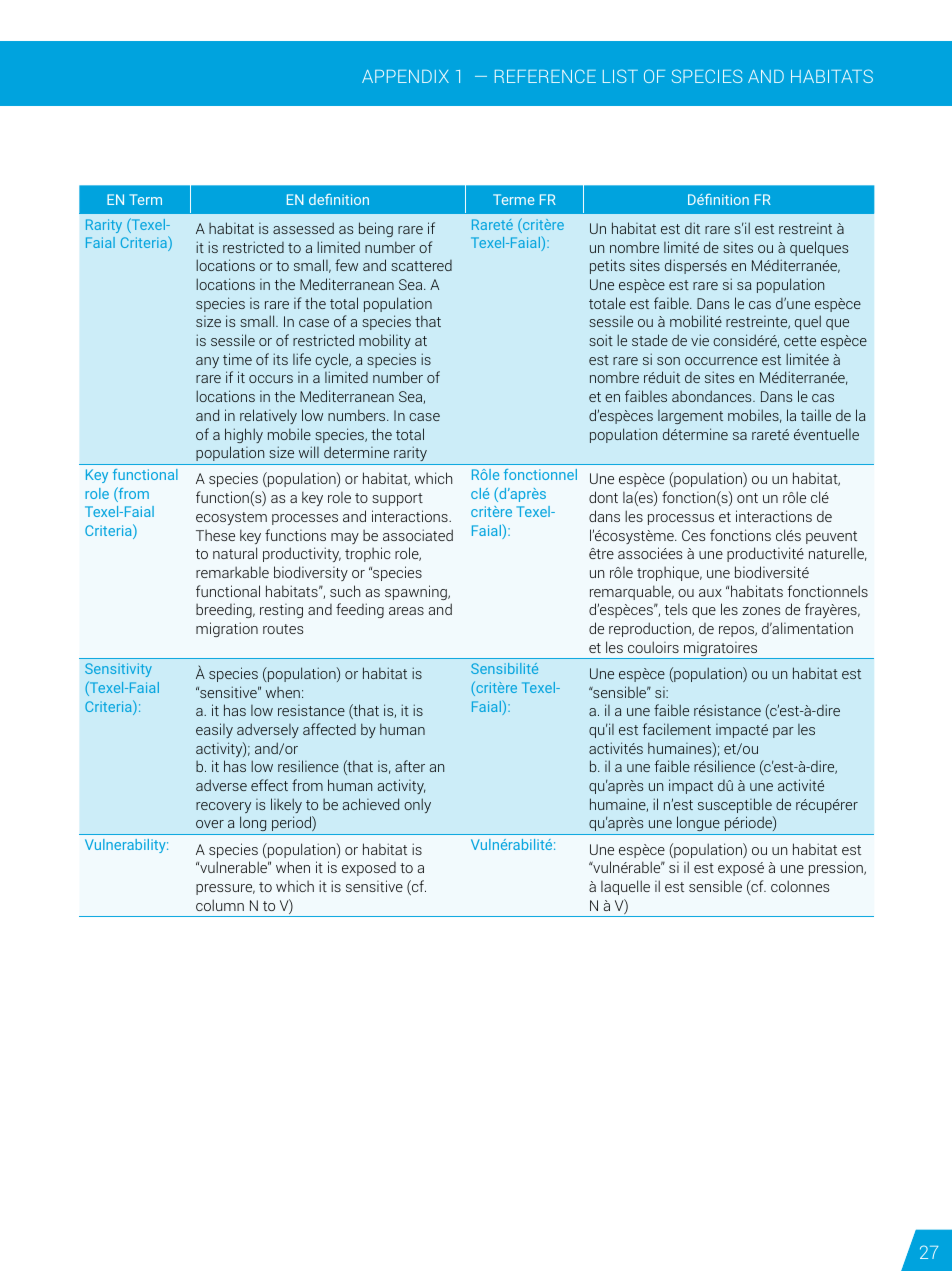  What do you see at coordinates (225, 889) in the image?
I see `pressure` at bounding box center [225, 889].
